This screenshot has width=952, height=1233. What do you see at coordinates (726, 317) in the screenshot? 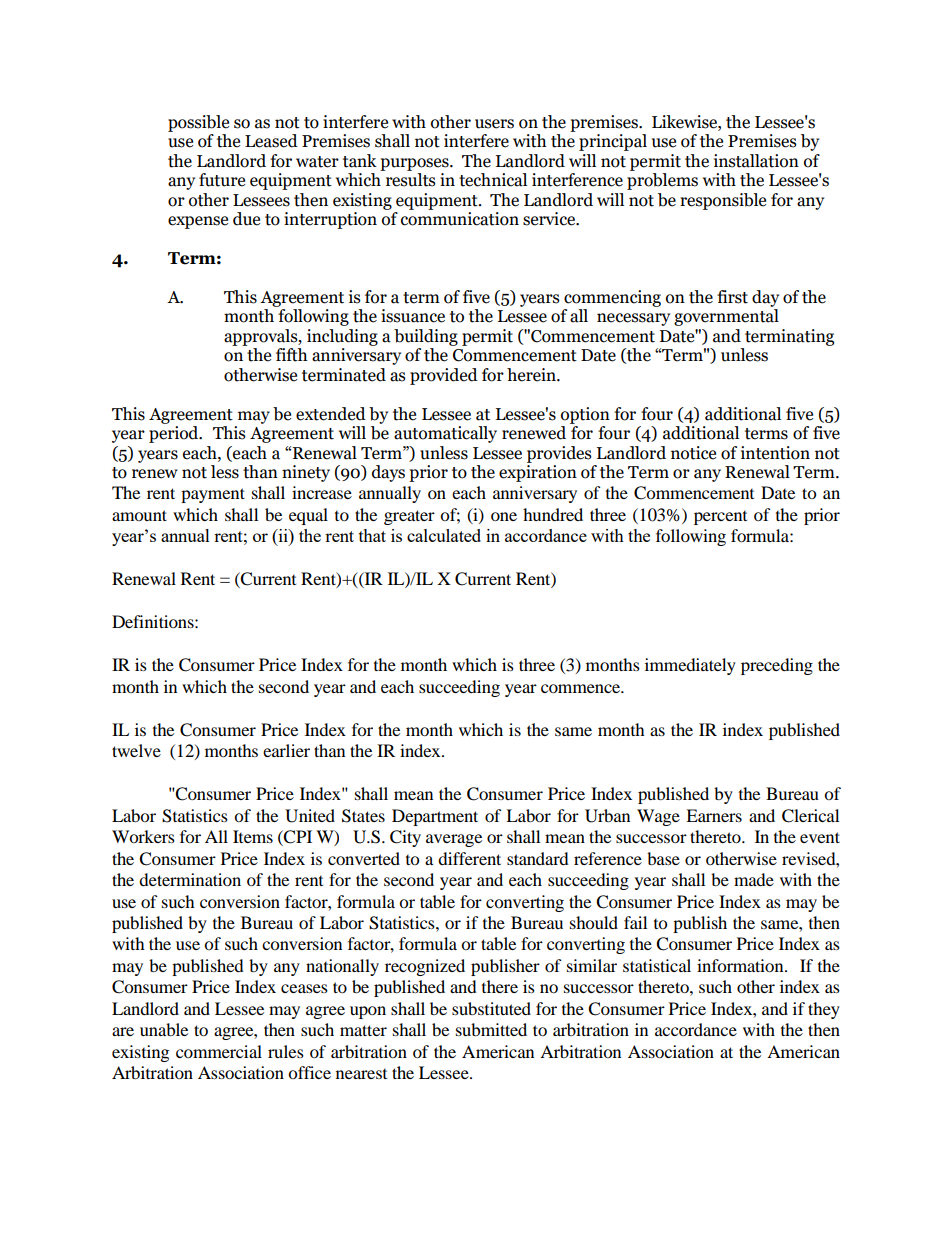
I see `governmental` at bounding box center [726, 317].
